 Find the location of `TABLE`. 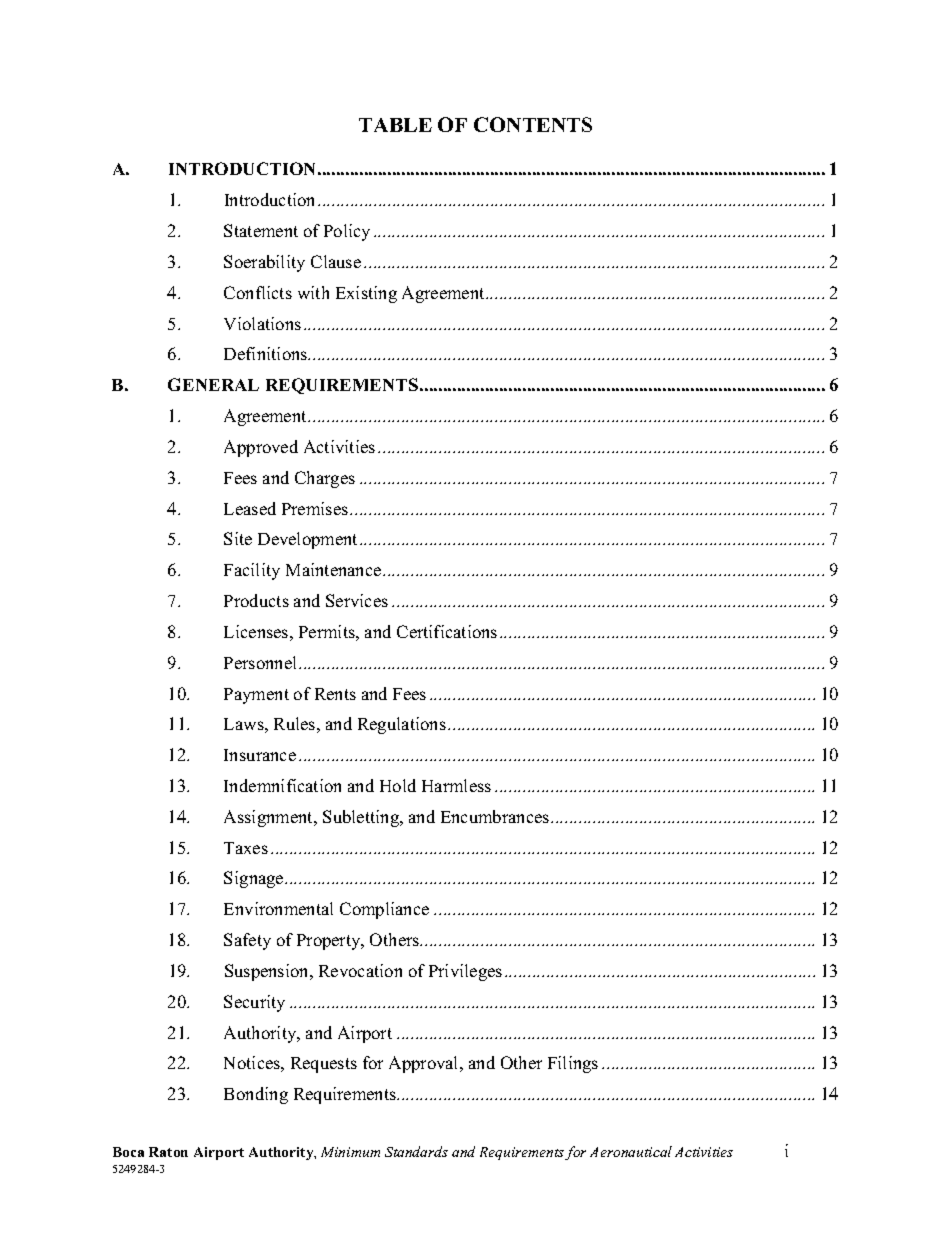

TABLE is located at coordinates (395, 125).
